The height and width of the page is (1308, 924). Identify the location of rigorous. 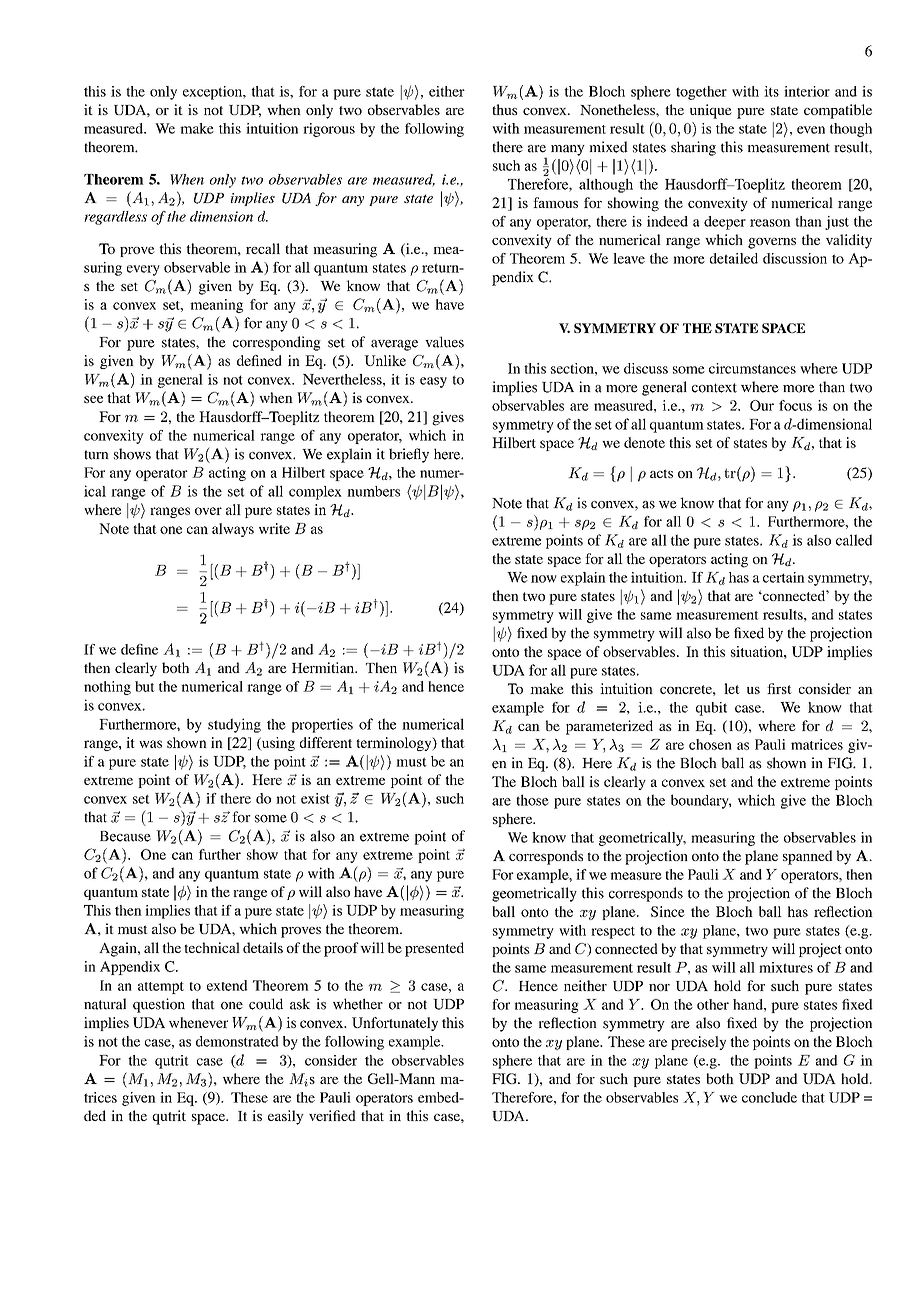
(329, 130).
